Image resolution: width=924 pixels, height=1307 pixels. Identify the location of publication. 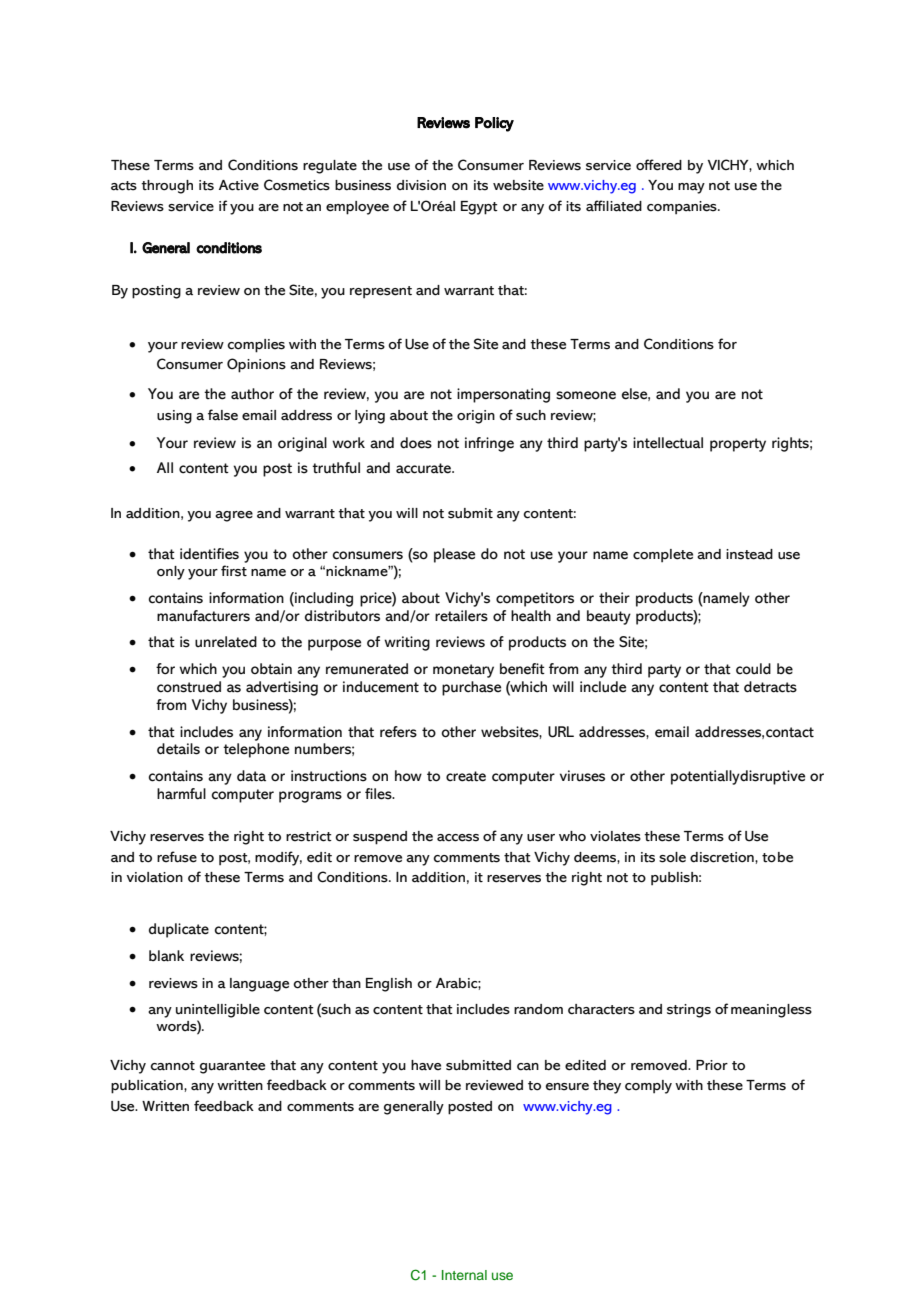
(148, 1087).
